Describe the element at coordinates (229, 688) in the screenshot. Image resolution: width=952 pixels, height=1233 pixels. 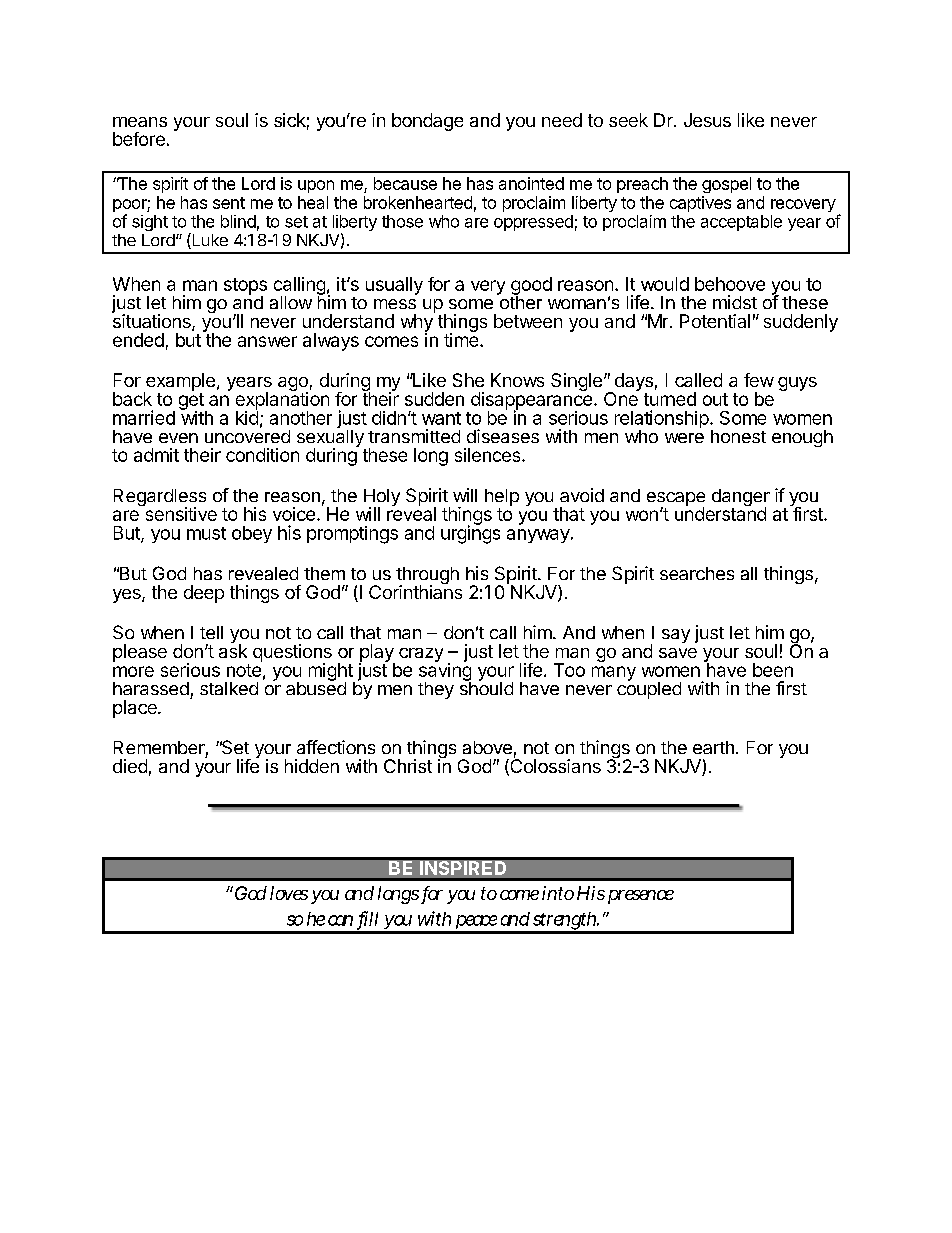
I see `stalked` at that location.
